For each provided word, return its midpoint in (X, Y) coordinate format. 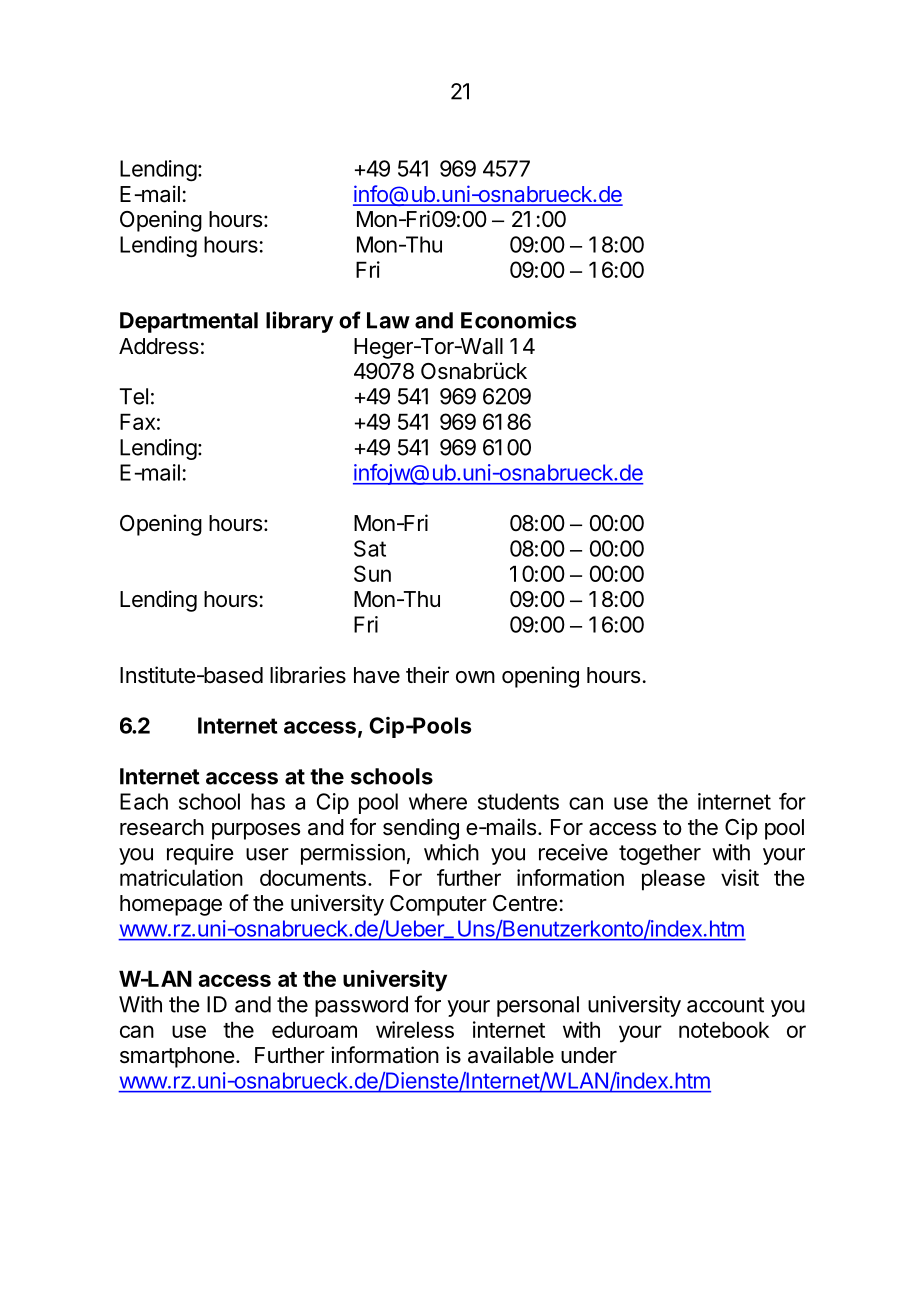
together (660, 854)
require (200, 854)
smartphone (177, 1057)
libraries (308, 675)
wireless (415, 1029)
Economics (518, 320)
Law (388, 320)
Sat (370, 548)
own (475, 677)
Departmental (189, 322)
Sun (372, 573)
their (427, 674)
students (518, 801)
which (451, 852)
